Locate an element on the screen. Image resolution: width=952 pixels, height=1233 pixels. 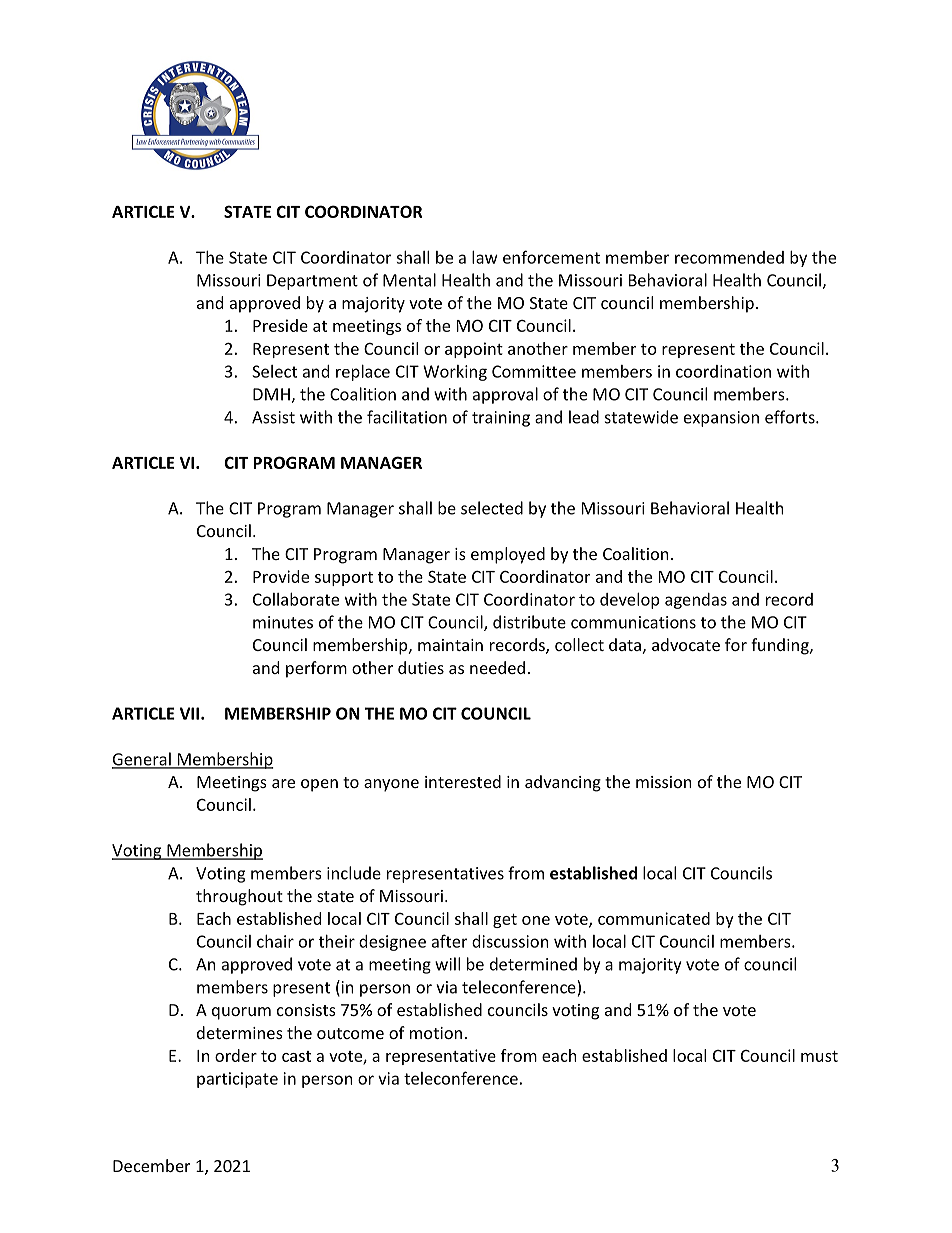
needed is located at coordinates (497, 667).
